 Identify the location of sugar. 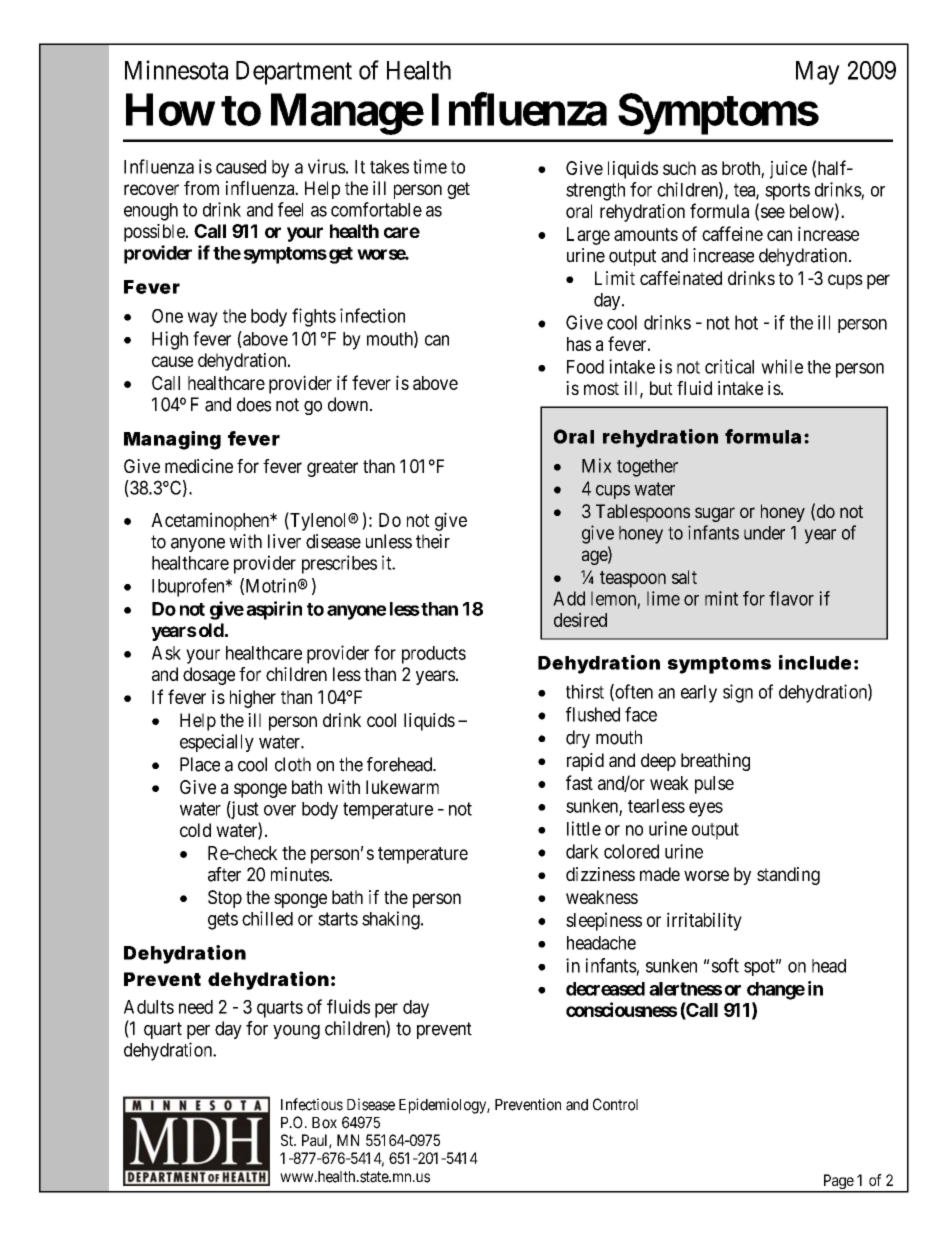
(715, 514).
